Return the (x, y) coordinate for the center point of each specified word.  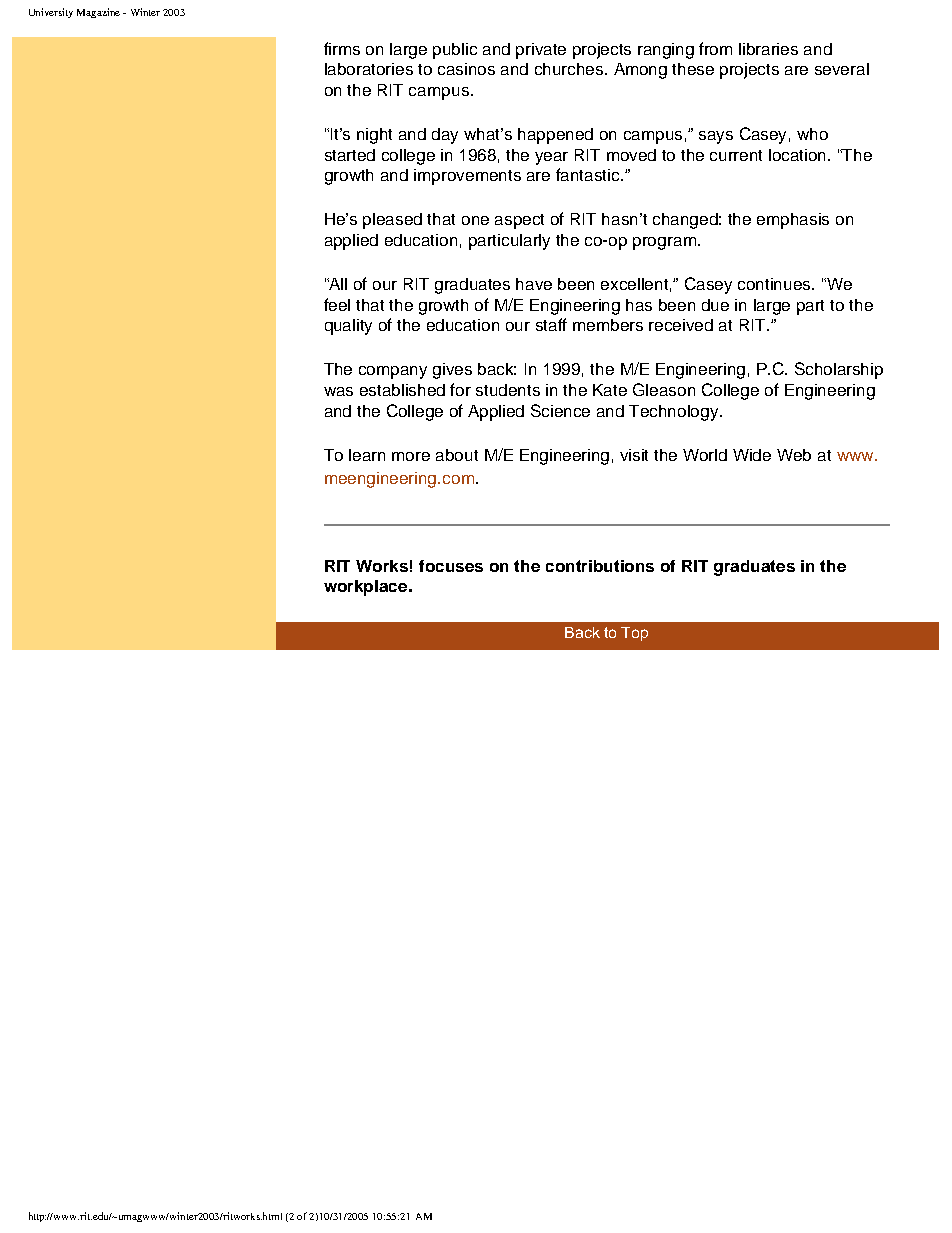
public (455, 51)
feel (337, 304)
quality (348, 327)
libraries (768, 49)
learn (367, 455)
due (715, 305)
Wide (752, 455)
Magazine (98, 13)
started (350, 155)
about (457, 455)
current (736, 155)
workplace (367, 588)
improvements (467, 177)
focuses (451, 566)
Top (634, 634)
